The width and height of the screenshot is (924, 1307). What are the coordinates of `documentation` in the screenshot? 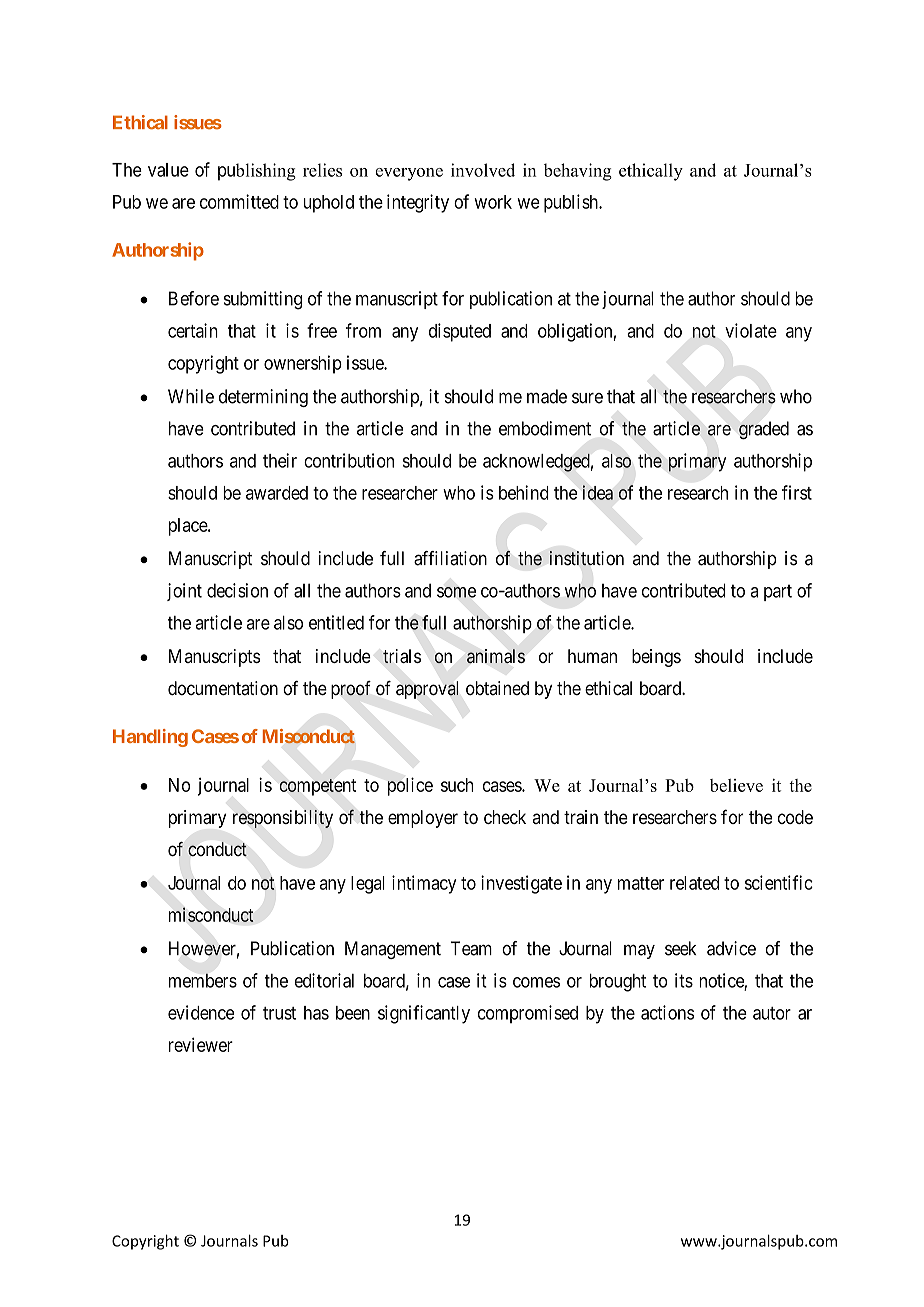 It's located at (223, 688).
